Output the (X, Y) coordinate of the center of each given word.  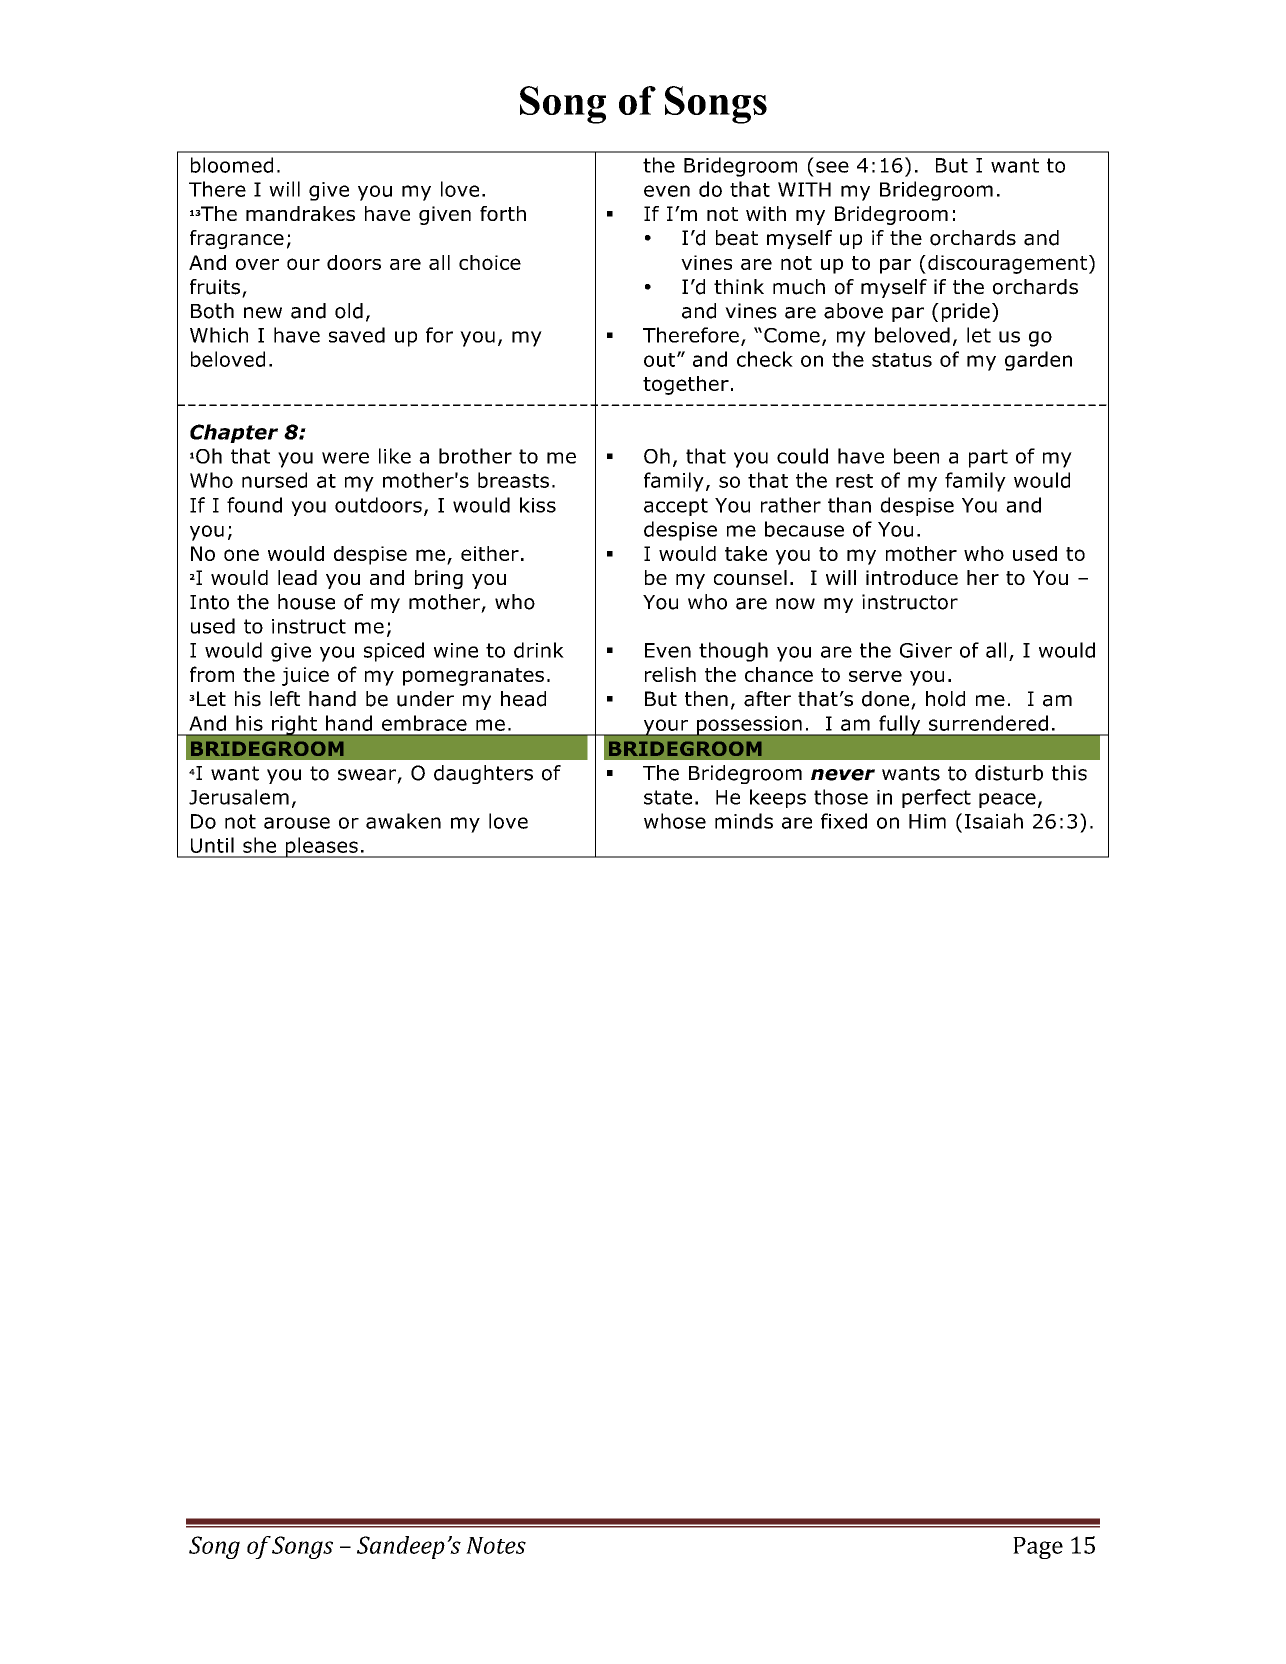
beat (737, 238)
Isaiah (994, 821)
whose (675, 821)
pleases (321, 847)
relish (670, 674)
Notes (496, 1545)
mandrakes (300, 213)
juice (305, 676)
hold (945, 699)
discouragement (1007, 264)
